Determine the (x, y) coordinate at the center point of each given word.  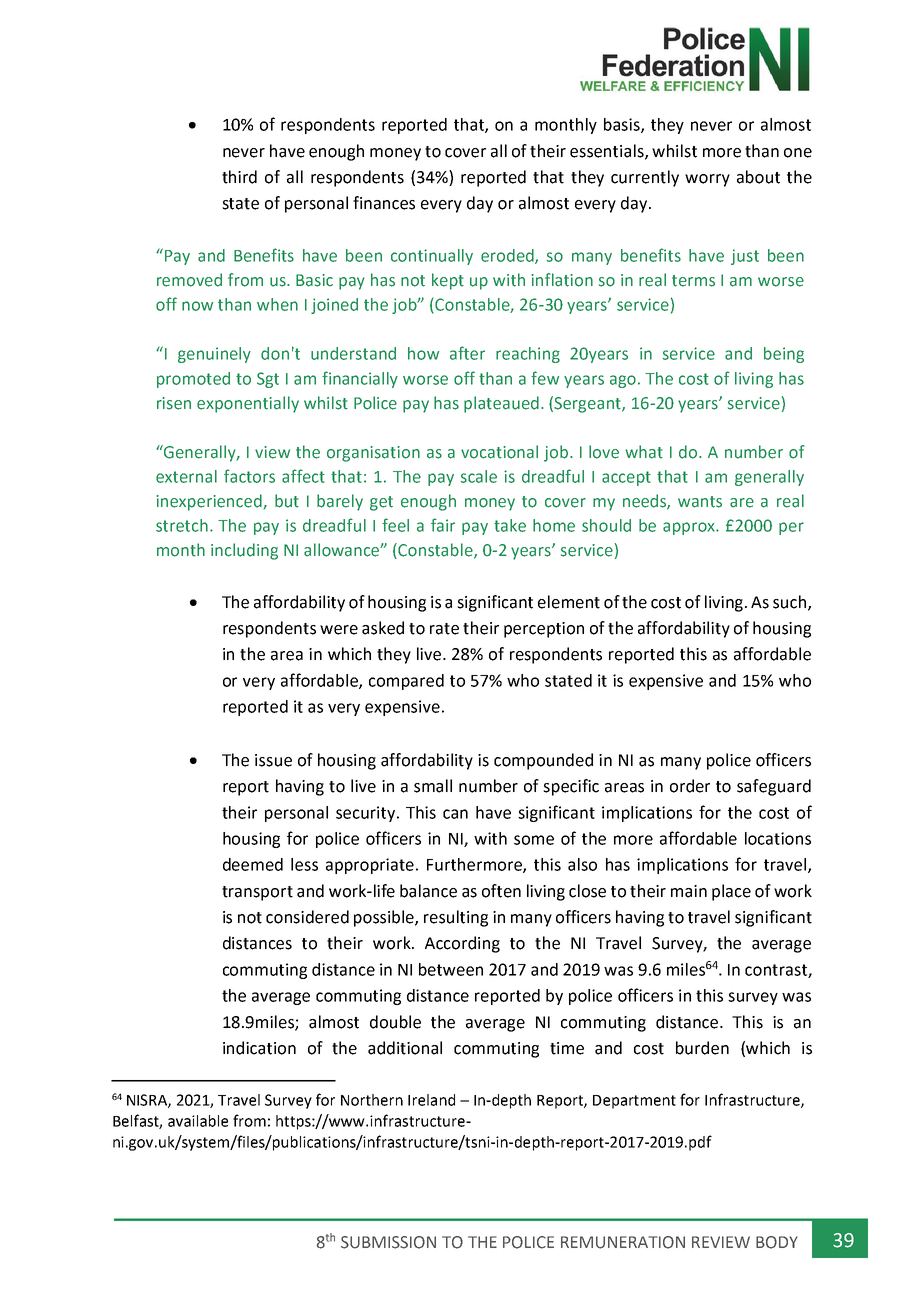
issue (273, 760)
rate (444, 629)
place (731, 892)
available (198, 1121)
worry (707, 180)
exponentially (248, 404)
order (690, 786)
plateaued (501, 404)
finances (384, 203)
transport (257, 893)
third (239, 177)
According (462, 944)
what (644, 452)
